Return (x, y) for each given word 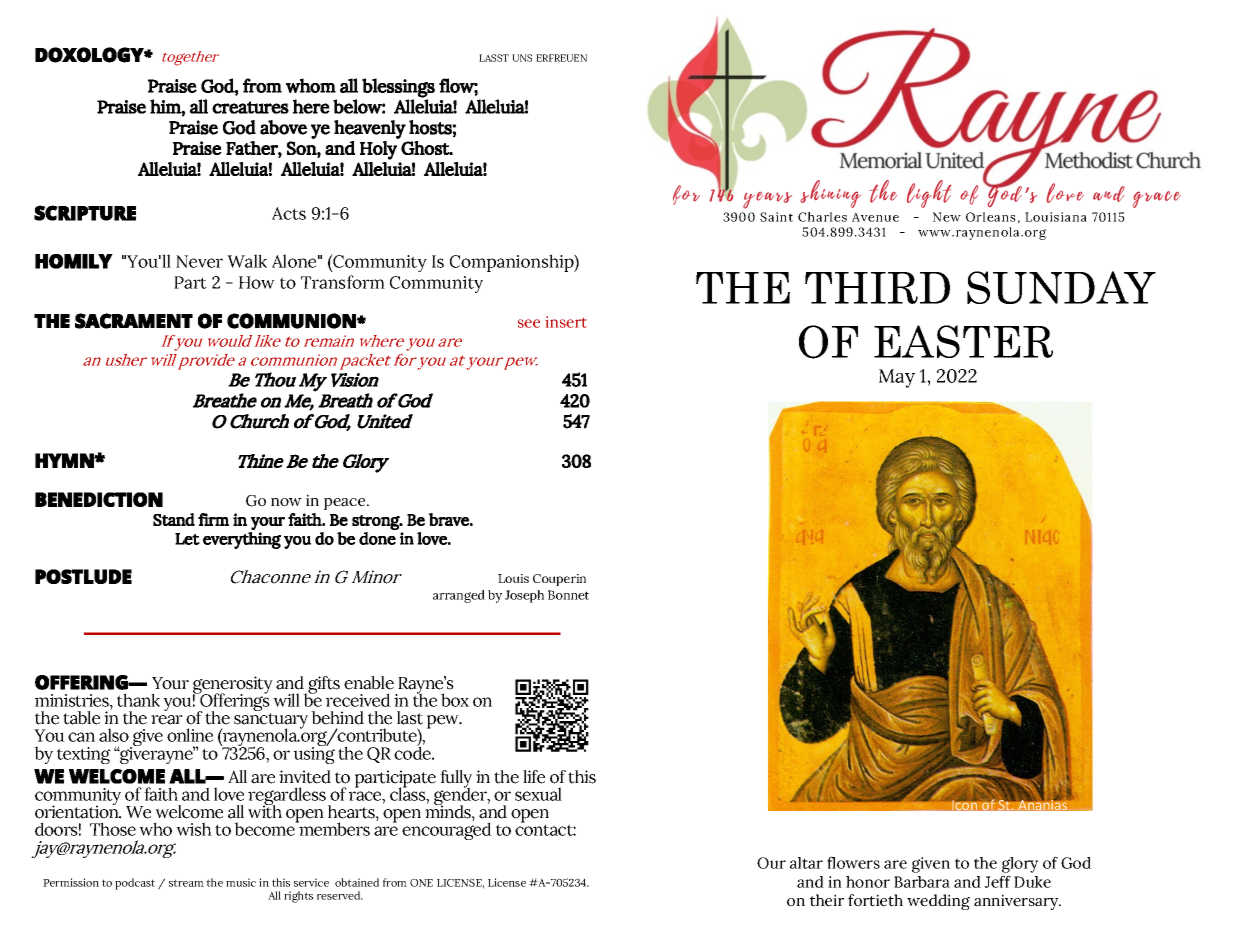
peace (346, 504)
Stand (174, 519)
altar (806, 863)
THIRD (877, 288)
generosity (233, 686)
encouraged (447, 830)
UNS (522, 58)
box (455, 700)
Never (199, 261)
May (897, 378)
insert (566, 322)
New (947, 217)
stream (186, 883)
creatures (250, 107)
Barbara (922, 882)
